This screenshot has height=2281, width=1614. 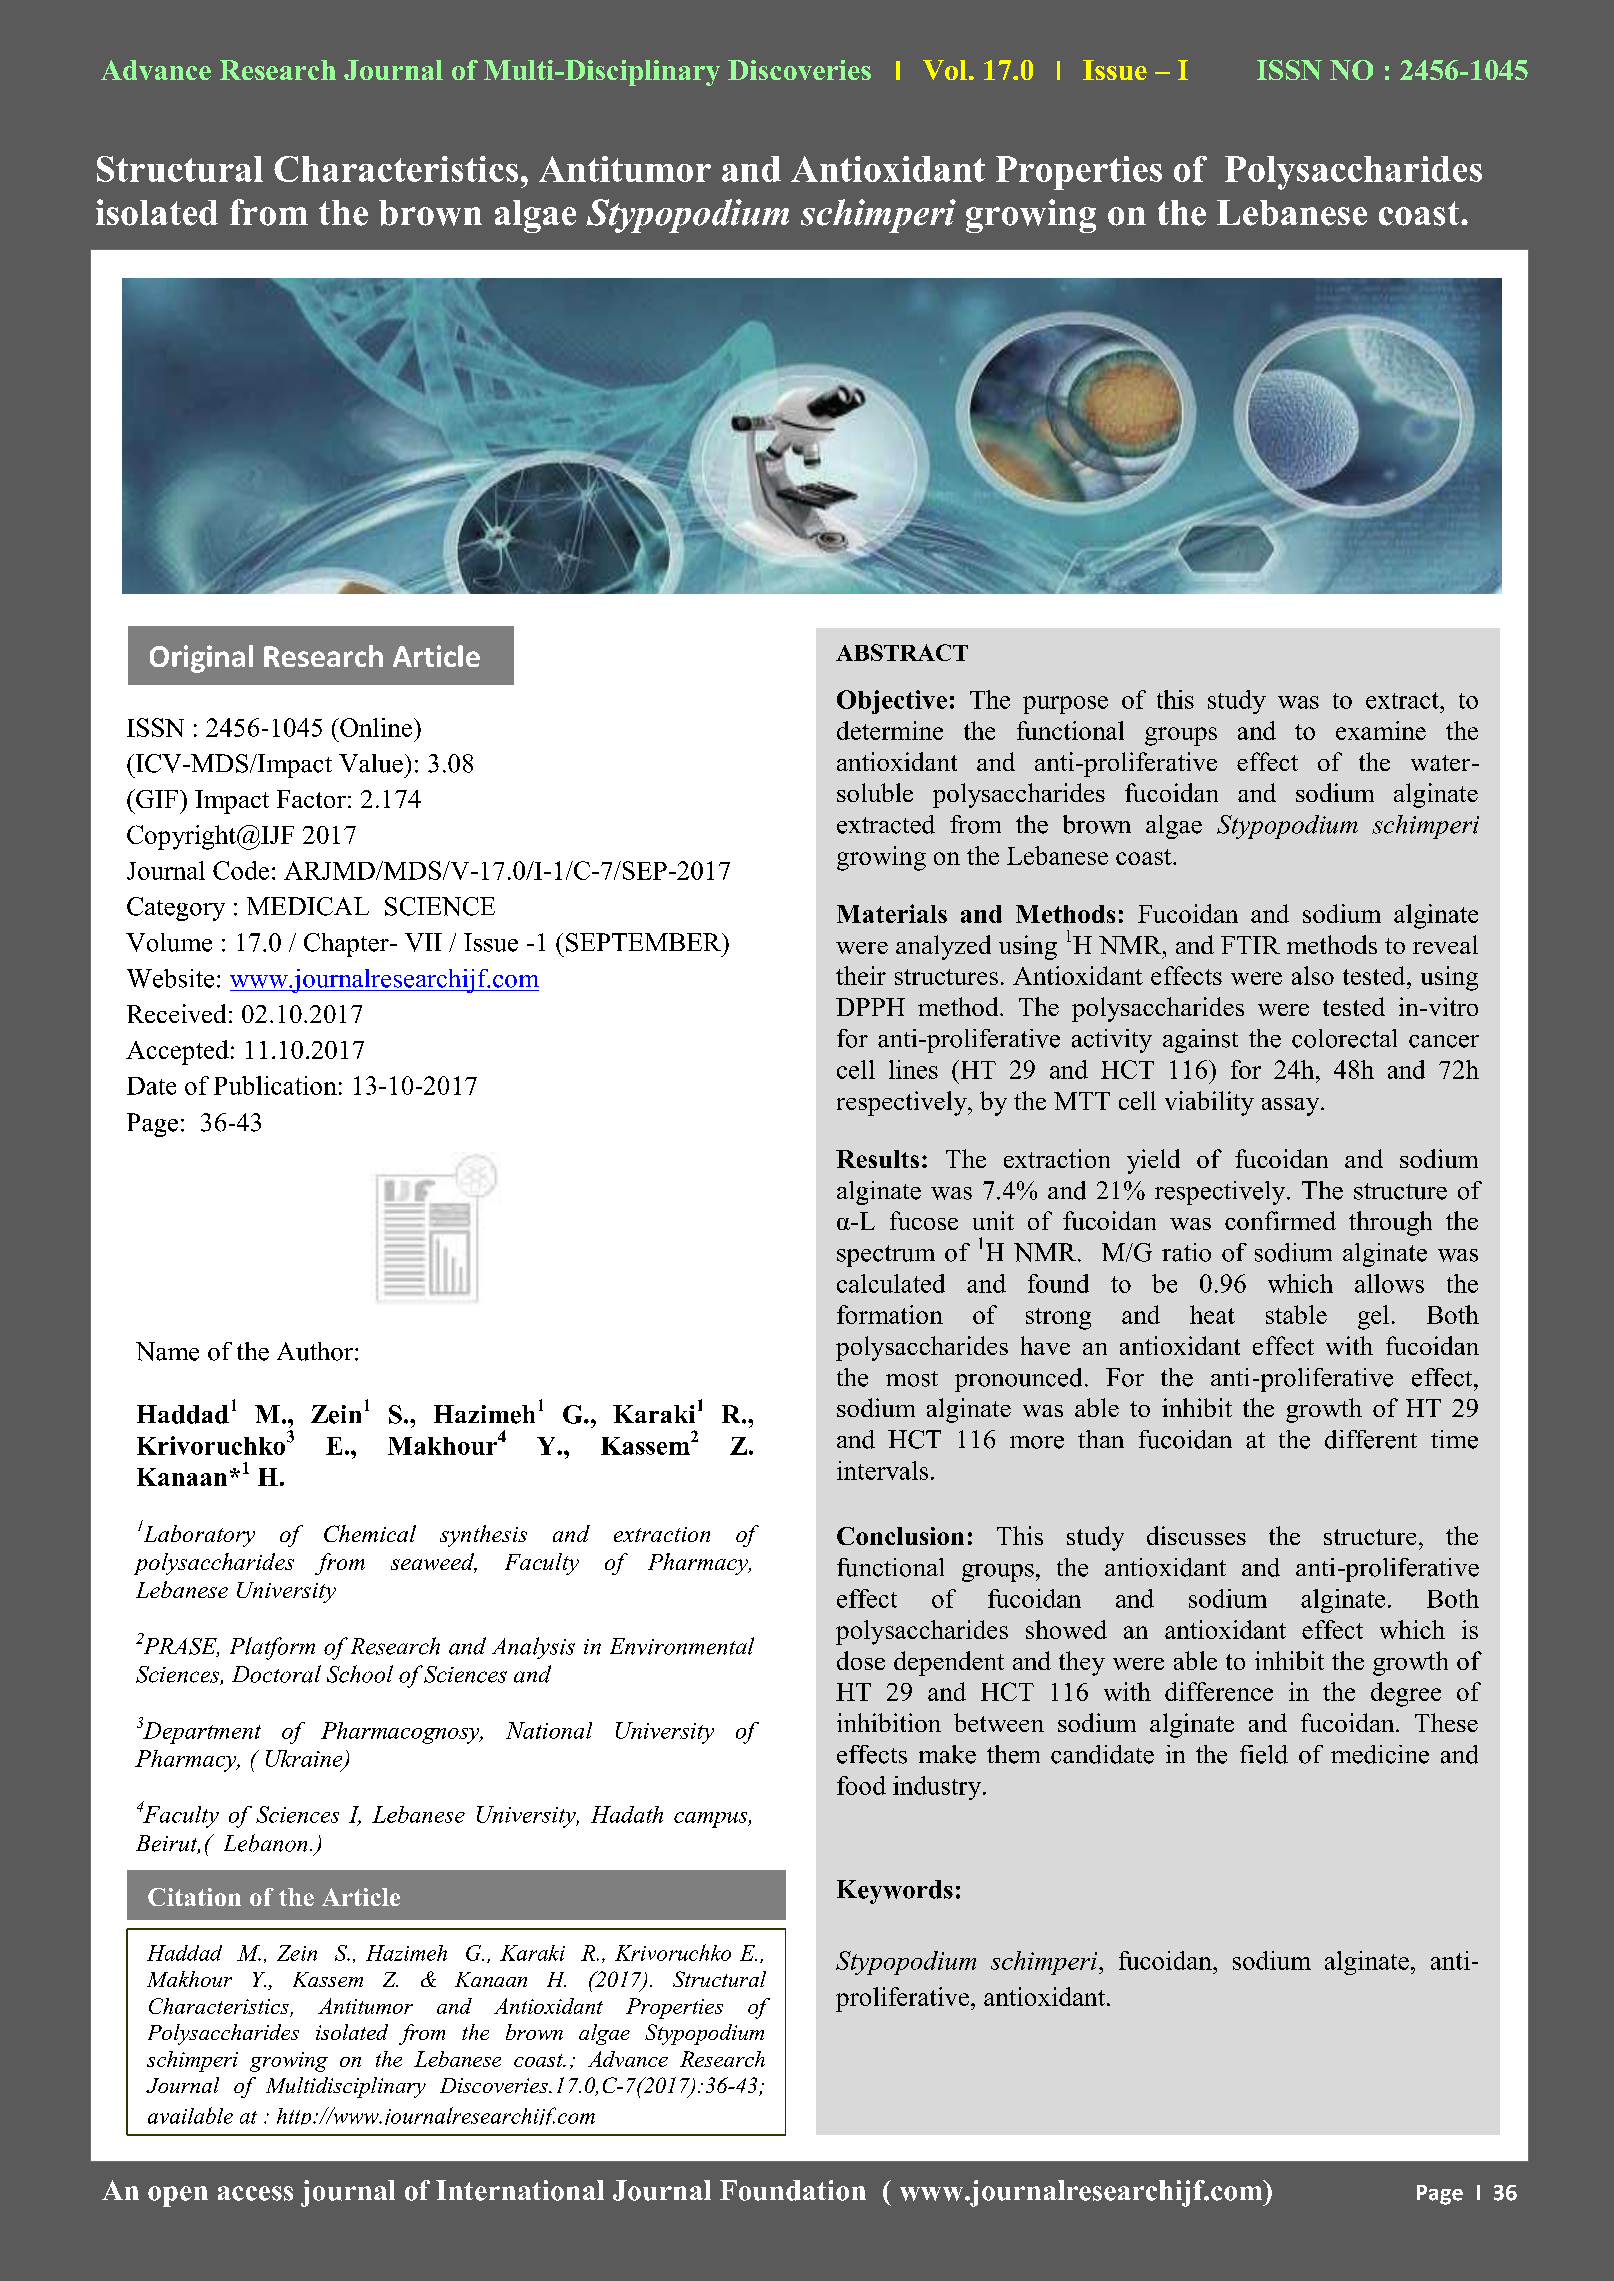 I want to click on access, so click(x=255, y=2193).
